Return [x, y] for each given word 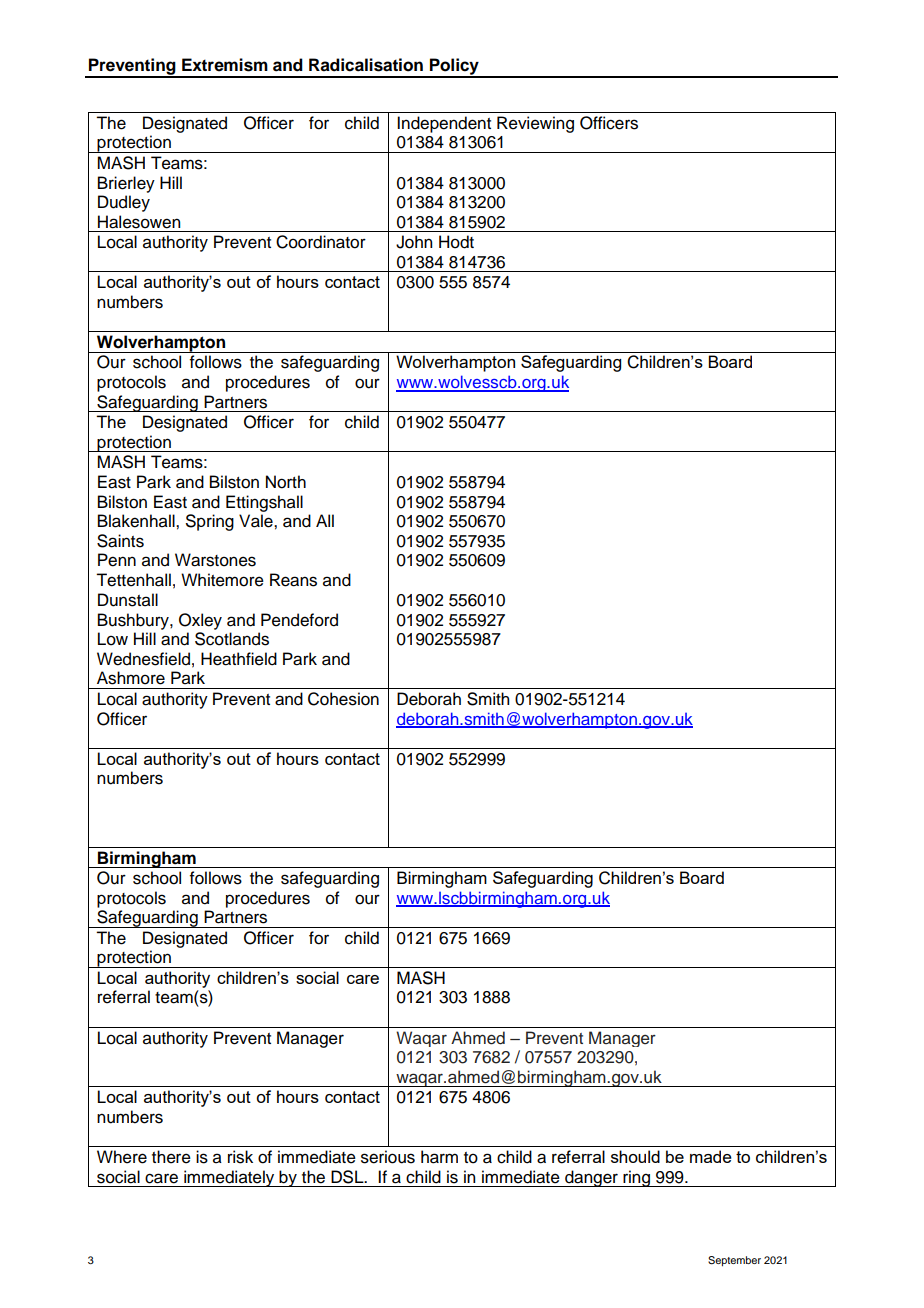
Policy [454, 67]
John [414, 242]
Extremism [225, 65]
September [734, 1261]
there [171, 1157]
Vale [257, 521]
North [286, 482]
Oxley [200, 621]
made [711, 1156]
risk [240, 1157]
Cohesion [343, 699]
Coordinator [321, 242]
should [635, 1156]
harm [439, 1157]
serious [388, 1157]
